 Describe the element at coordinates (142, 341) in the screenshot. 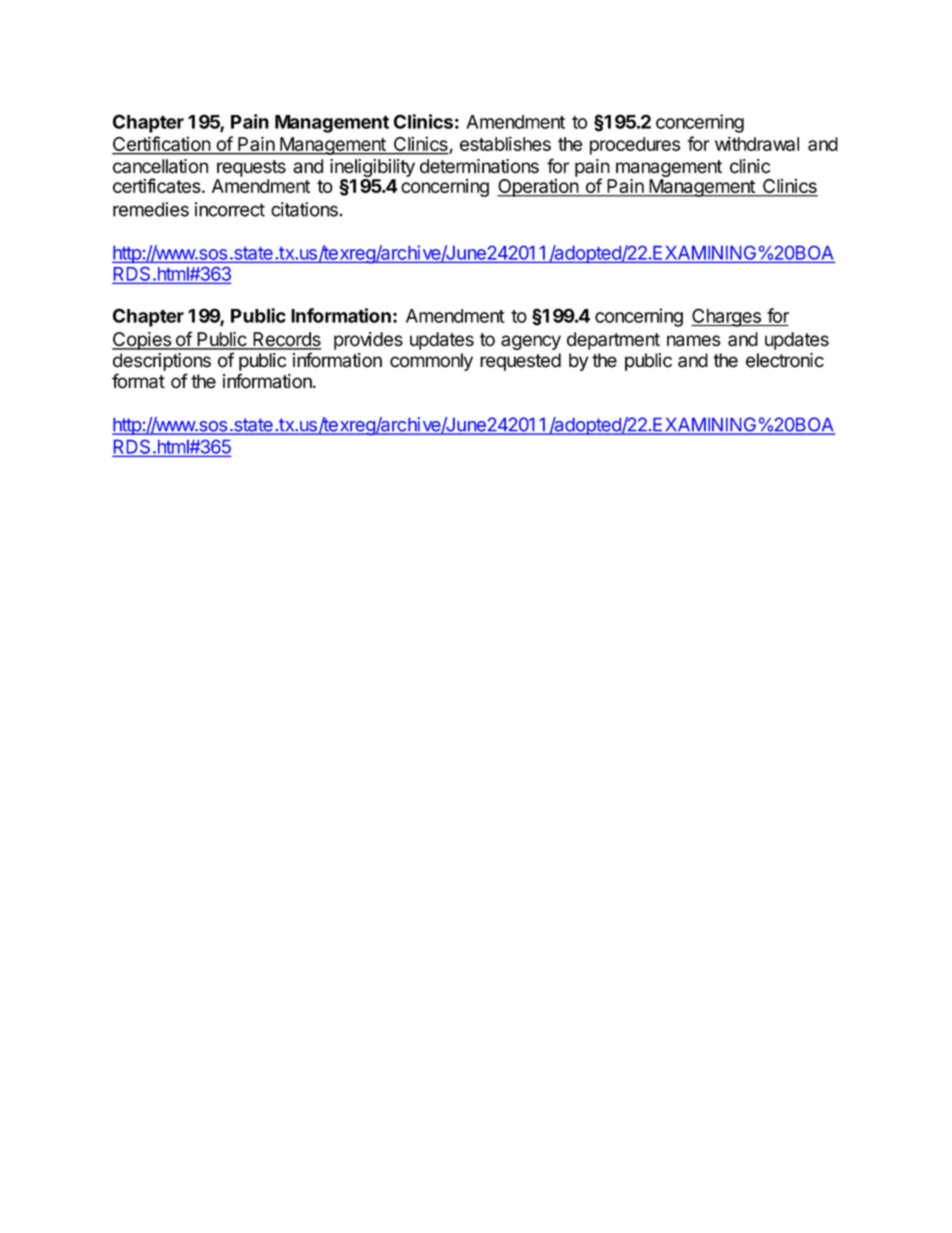

I see `Copies` at that location.
